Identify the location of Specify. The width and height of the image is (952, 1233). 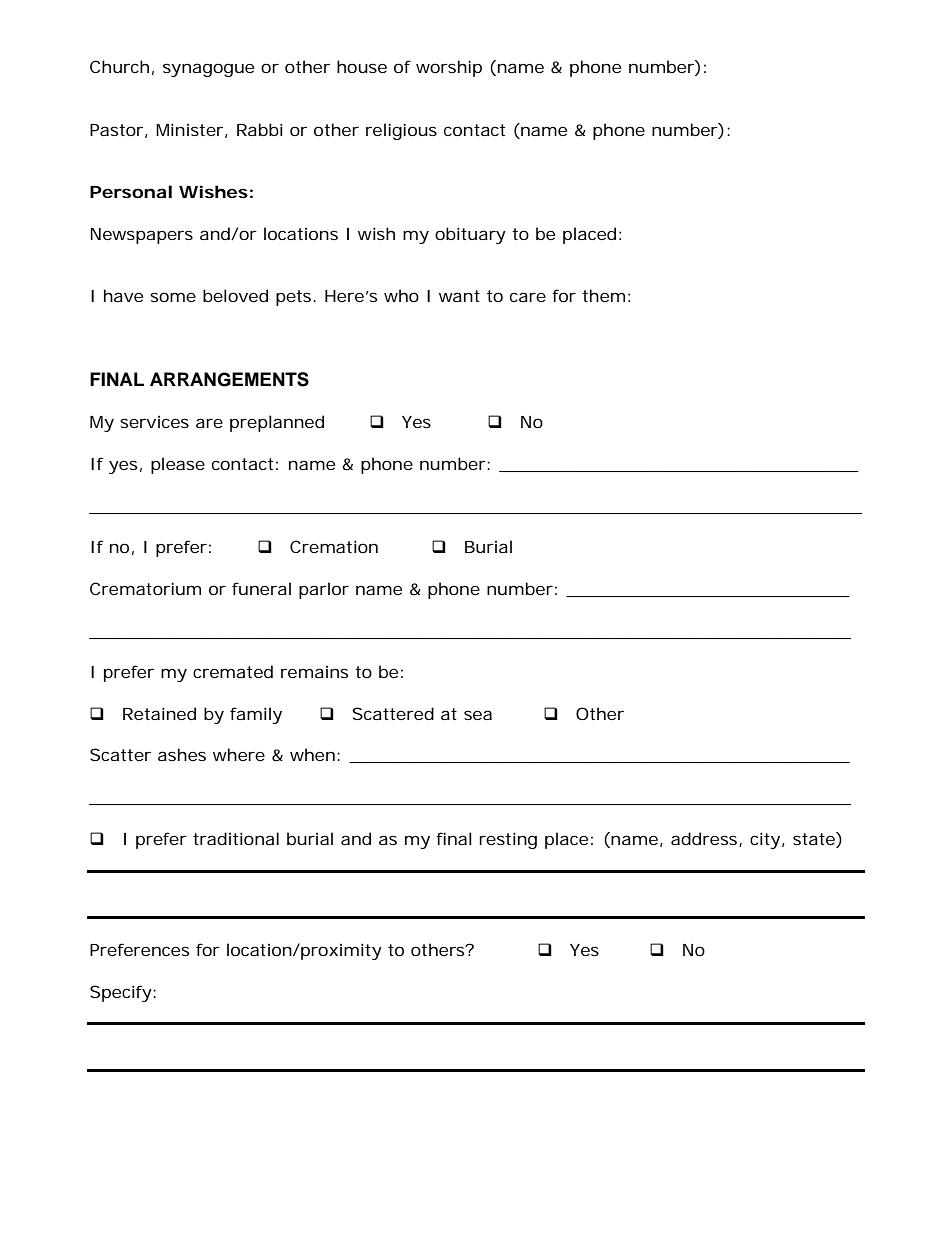
(122, 993).
